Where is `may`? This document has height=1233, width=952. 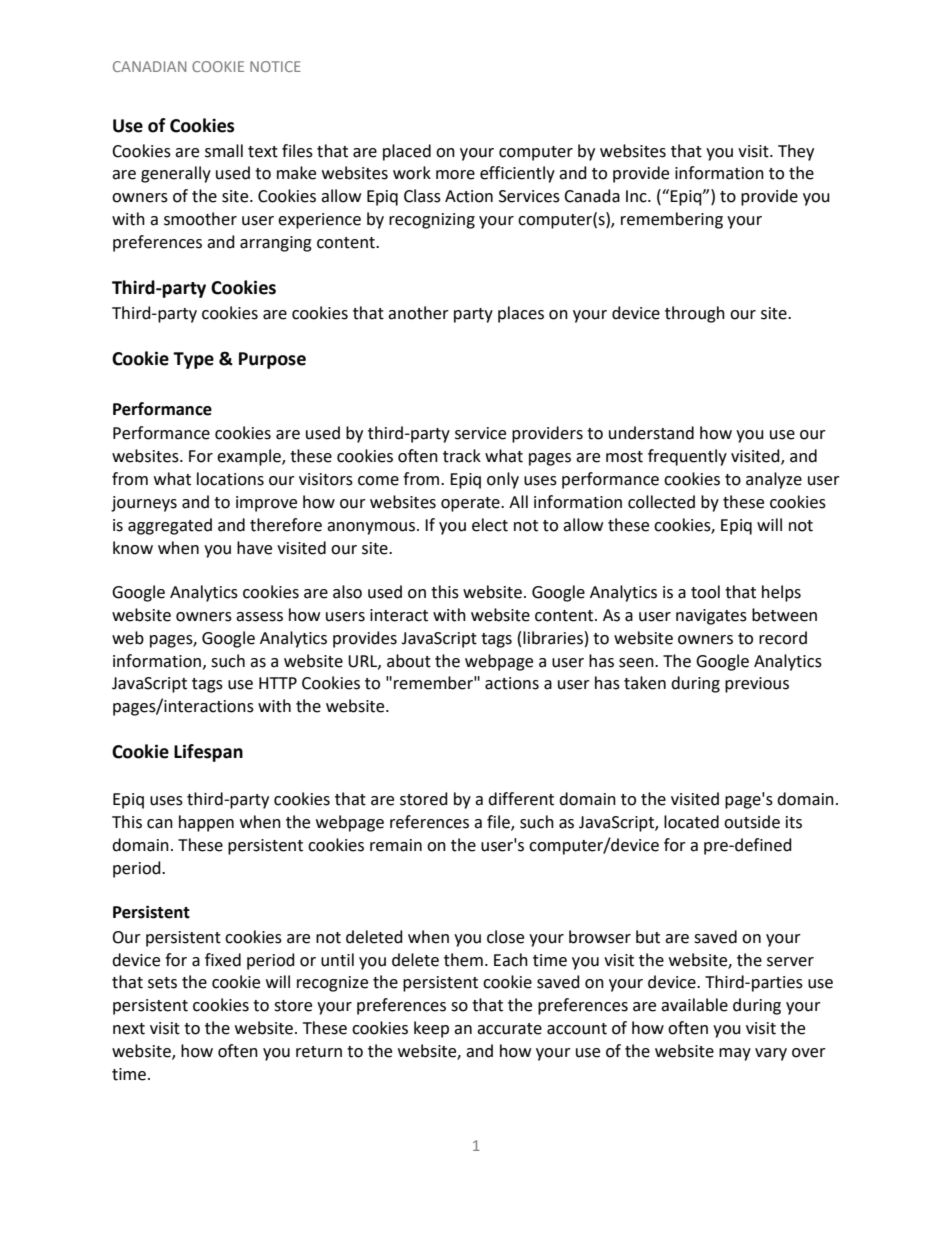 may is located at coordinates (735, 1054).
